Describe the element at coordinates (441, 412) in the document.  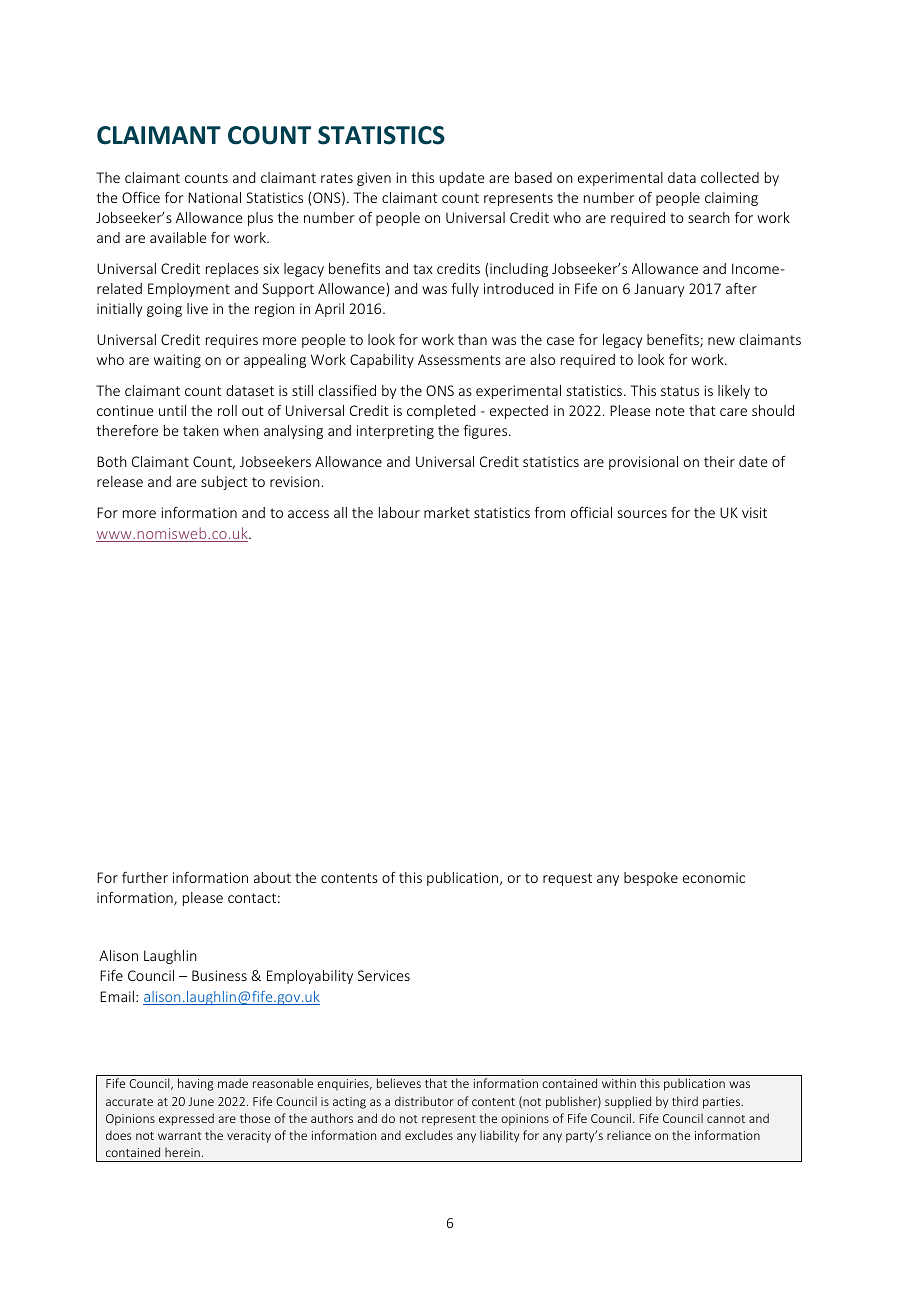
I see `completed` at that location.
